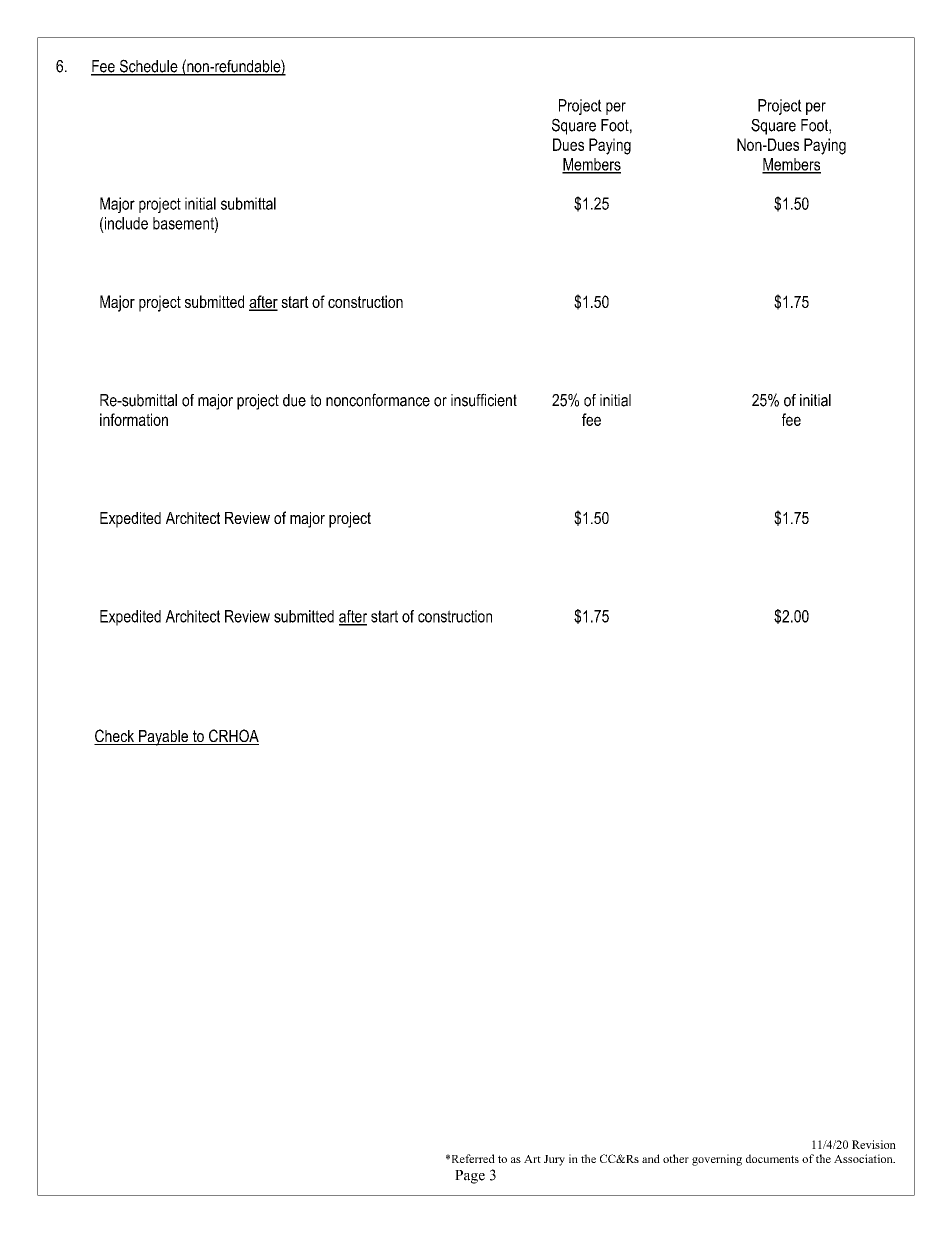 The width and height of the page is (952, 1233). Describe the element at coordinates (470, 1177) in the page. I see `Page` at that location.
